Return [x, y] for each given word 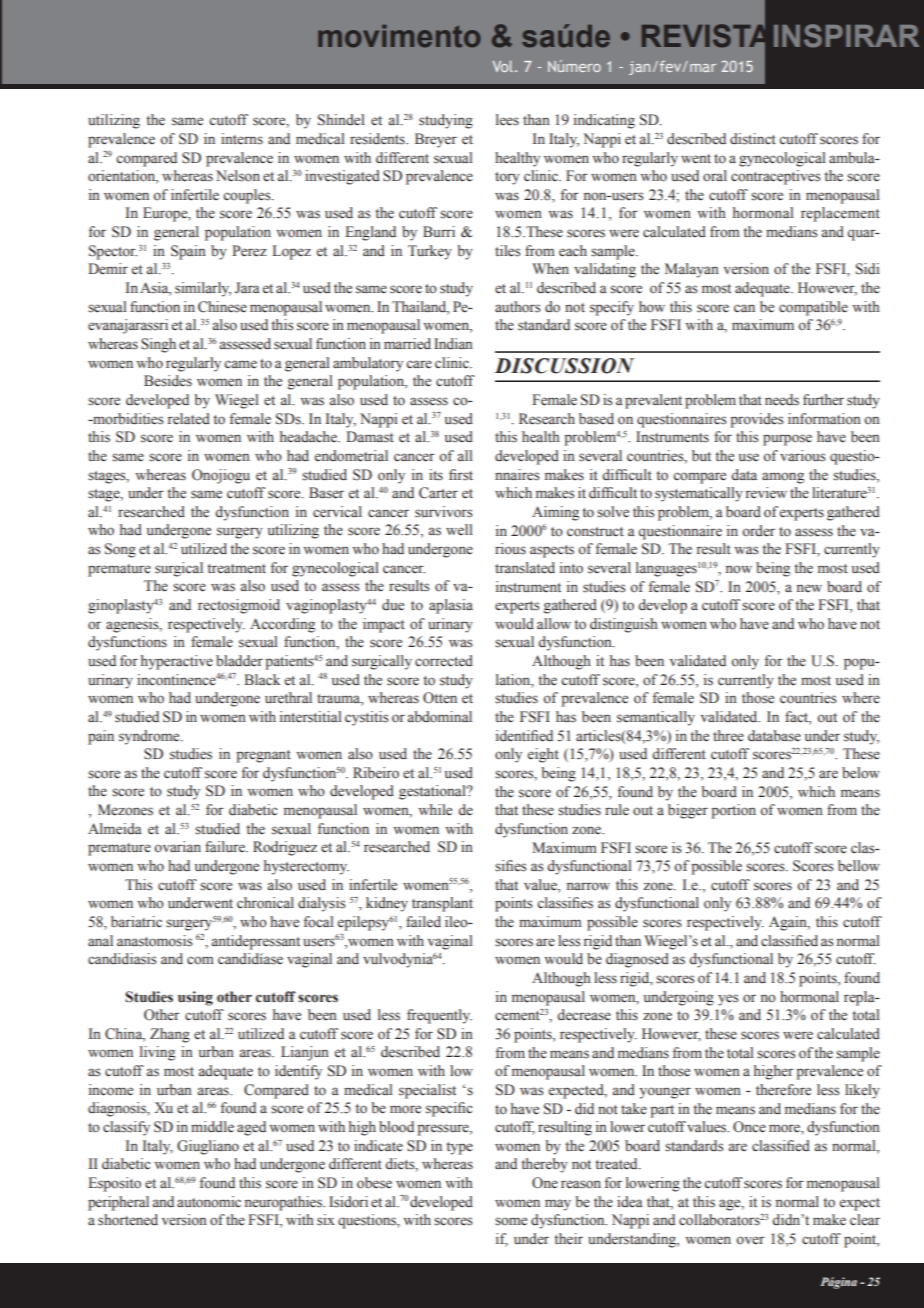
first [461, 475]
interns [242, 139]
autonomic [209, 1202]
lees [507, 120]
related [189, 419]
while [435, 810]
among [783, 478]
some [511, 1221]
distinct [753, 138]
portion [733, 811]
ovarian [177, 846]
